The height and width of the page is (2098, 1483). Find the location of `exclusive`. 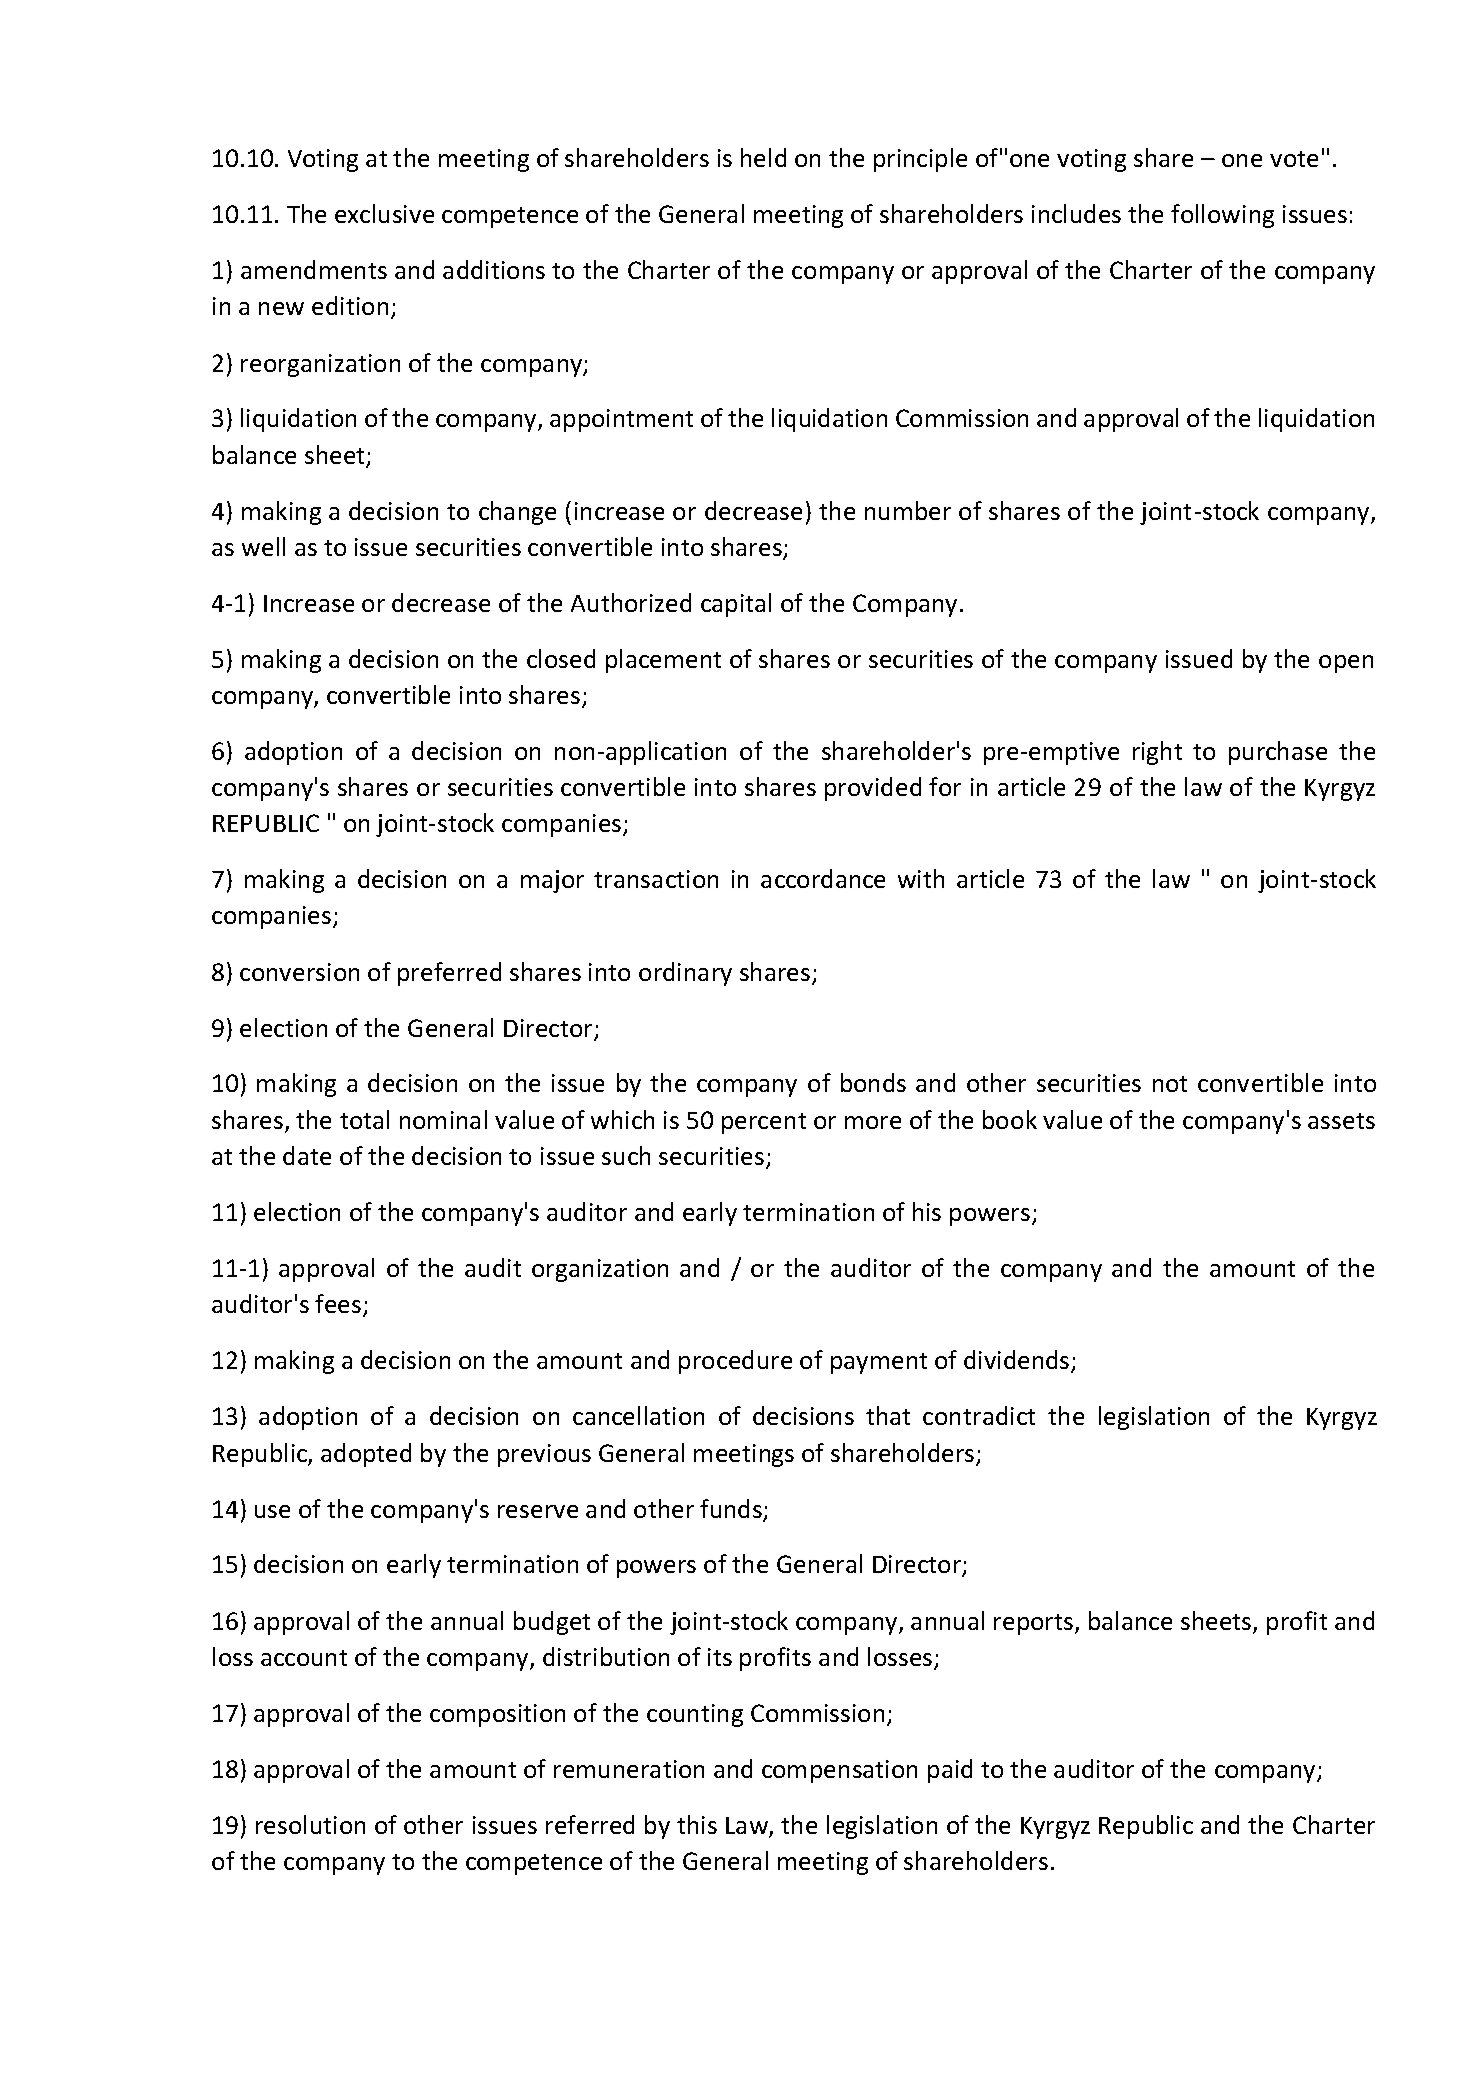

exclusive is located at coordinates (384, 213).
